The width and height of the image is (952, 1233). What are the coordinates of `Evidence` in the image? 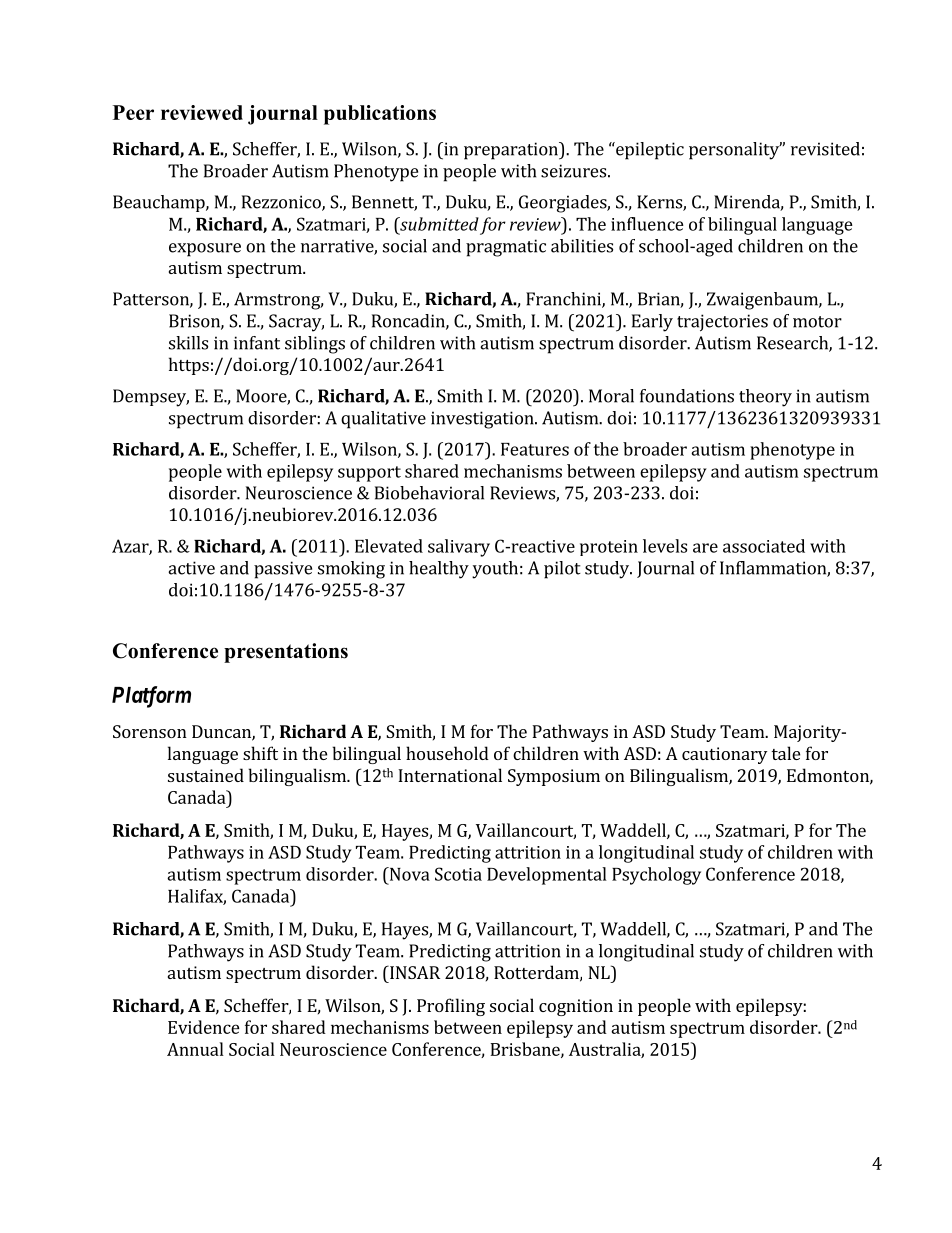 It's located at (204, 1027).
